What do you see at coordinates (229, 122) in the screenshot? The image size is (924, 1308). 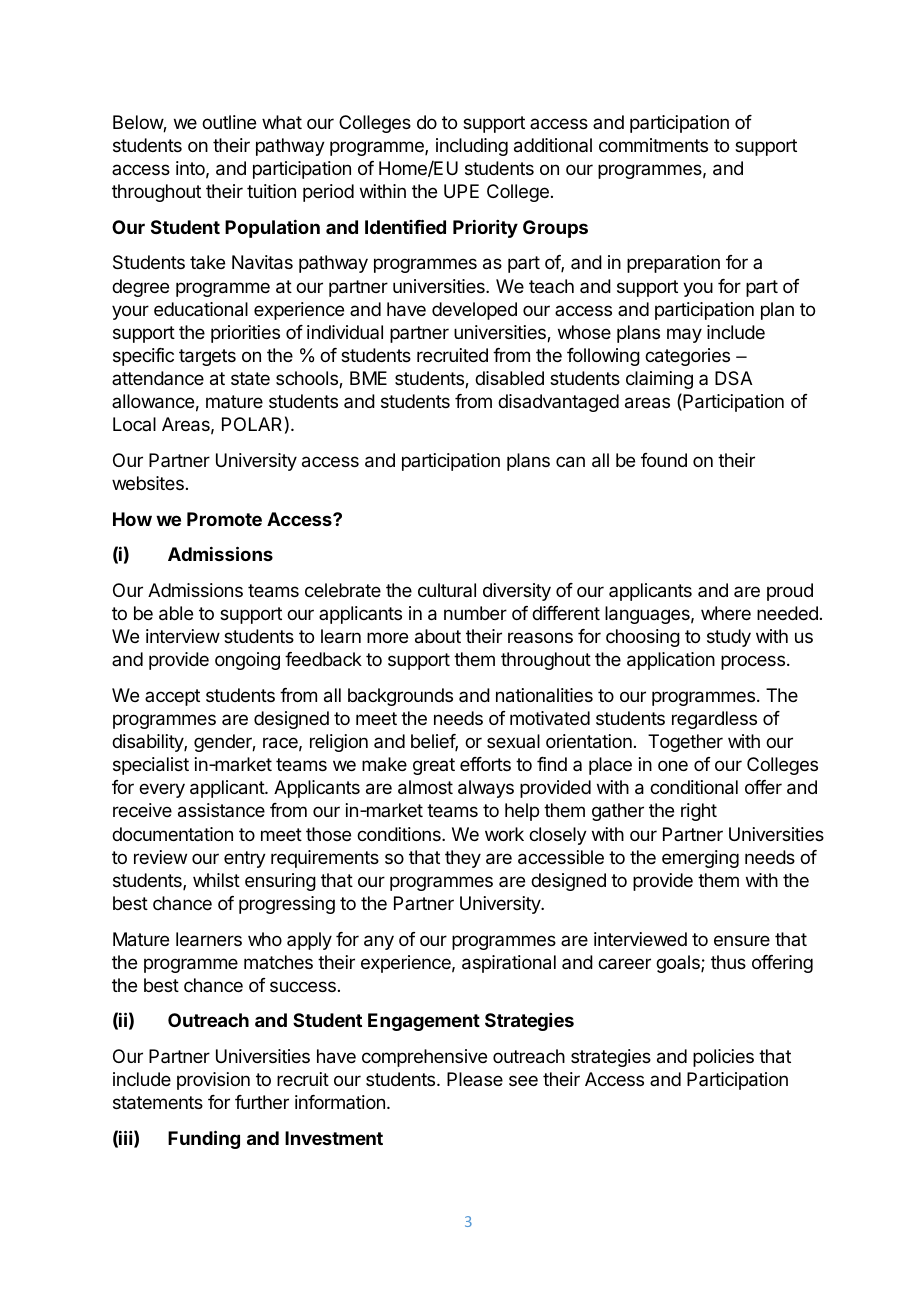 I see `outline` at bounding box center [229, 122].
